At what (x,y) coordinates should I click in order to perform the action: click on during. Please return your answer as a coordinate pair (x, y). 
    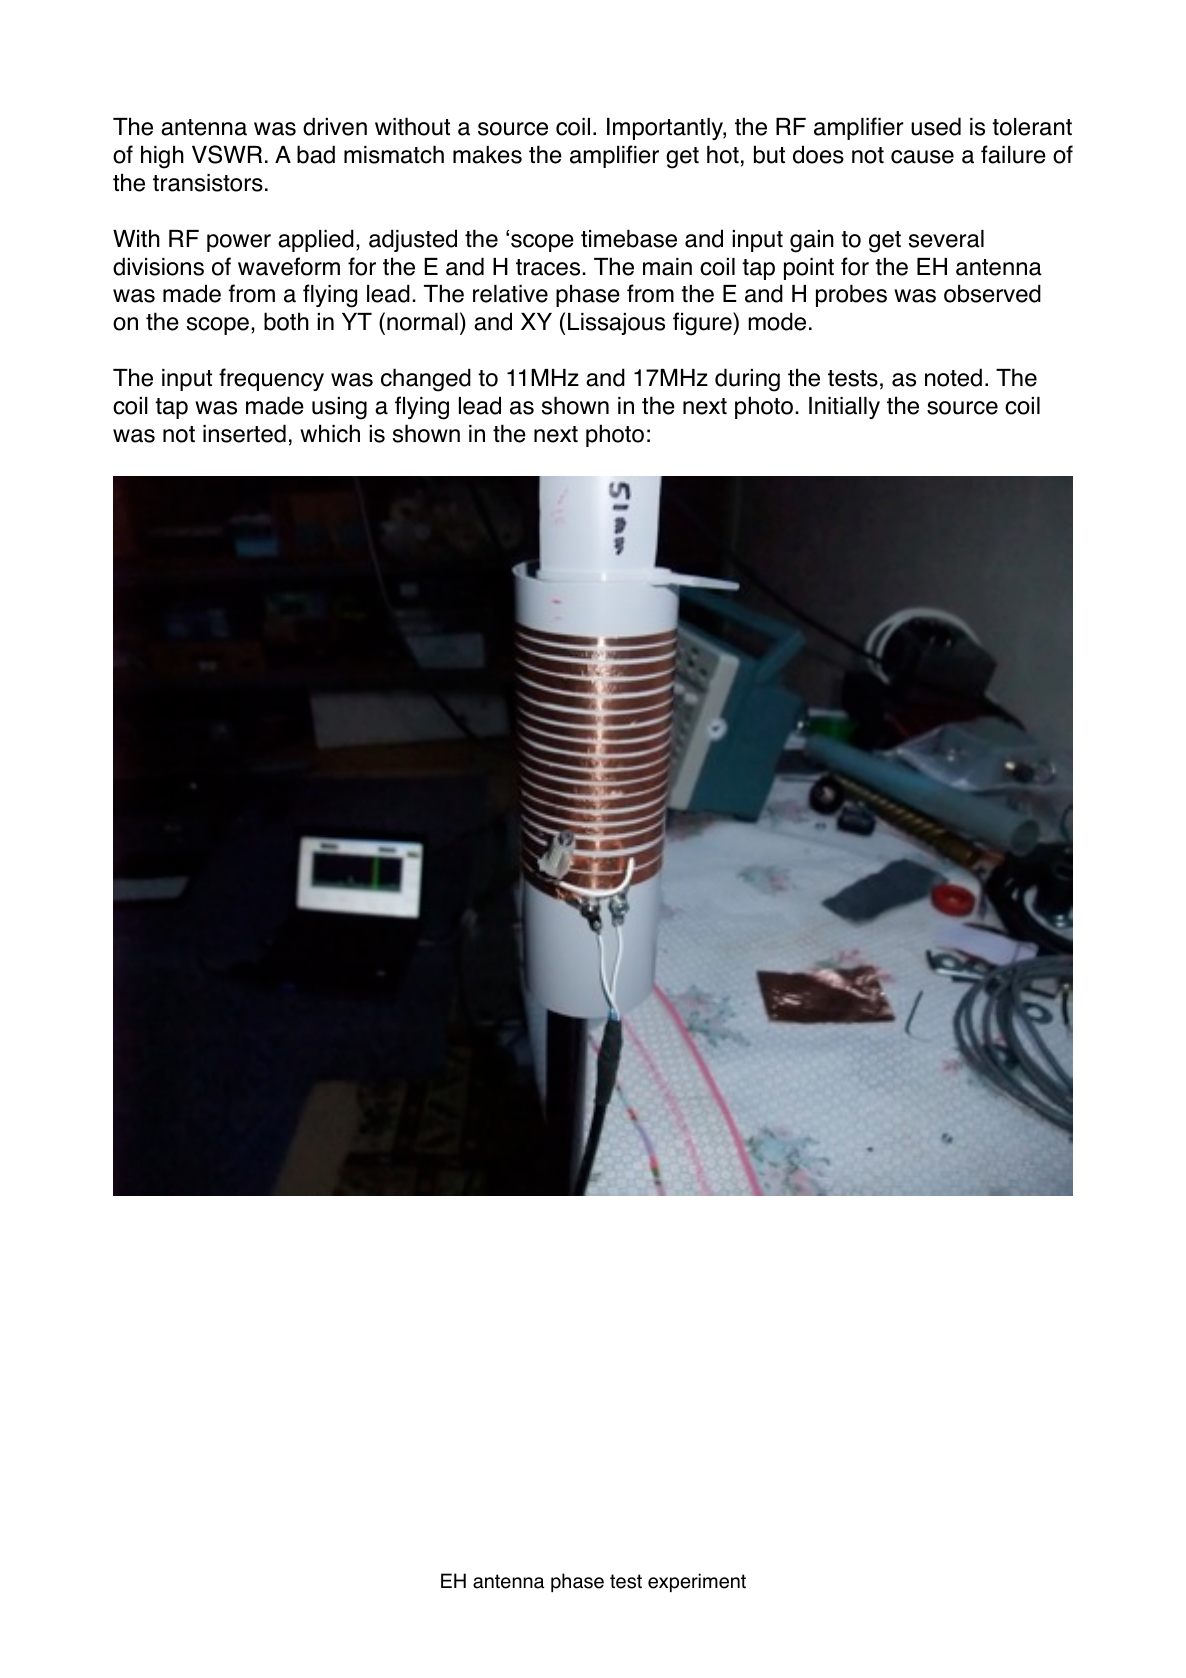
    Looking at the image, I should click on (747, 380).
